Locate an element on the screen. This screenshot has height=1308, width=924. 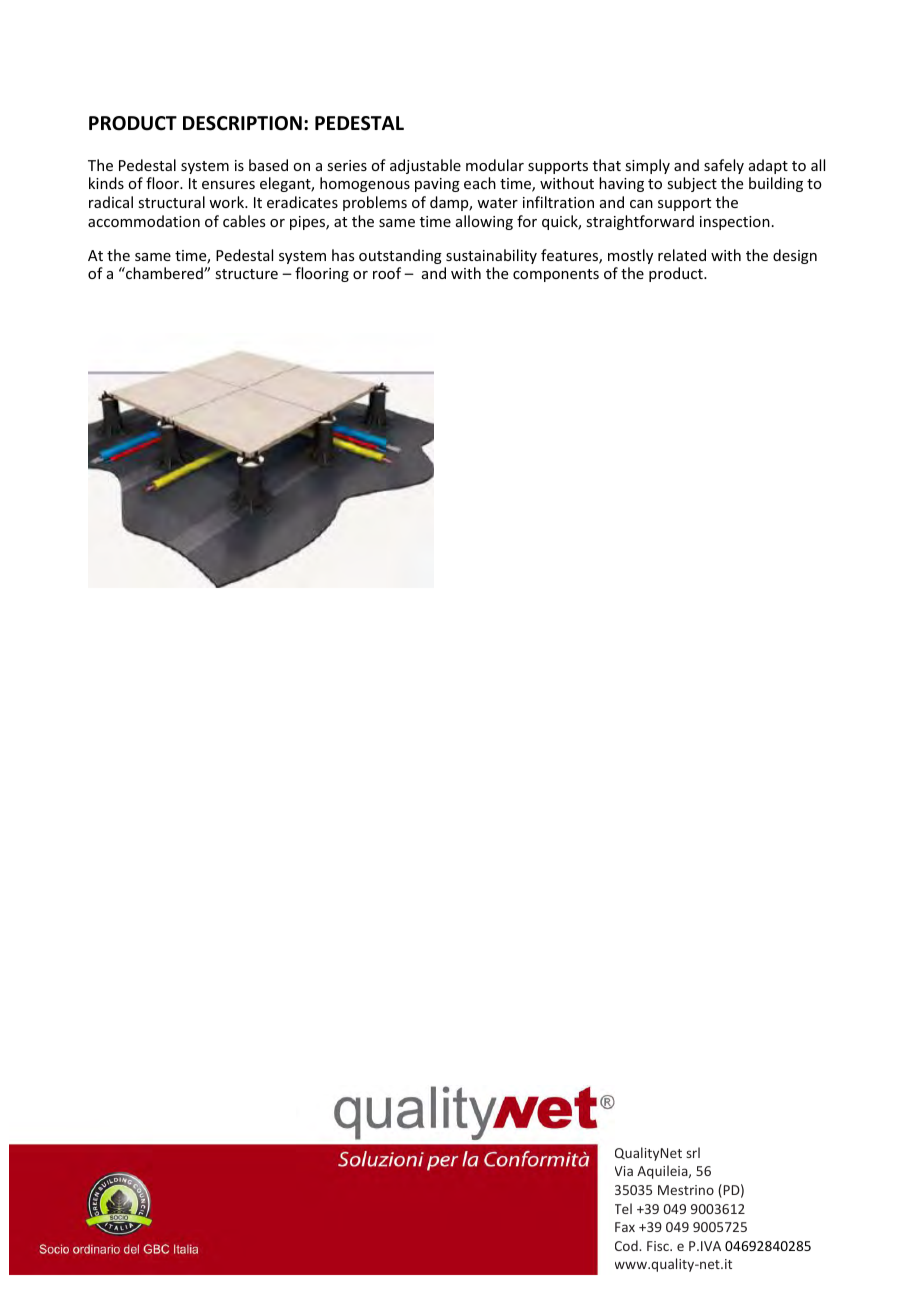
components is located at coordinates (556, 275).
